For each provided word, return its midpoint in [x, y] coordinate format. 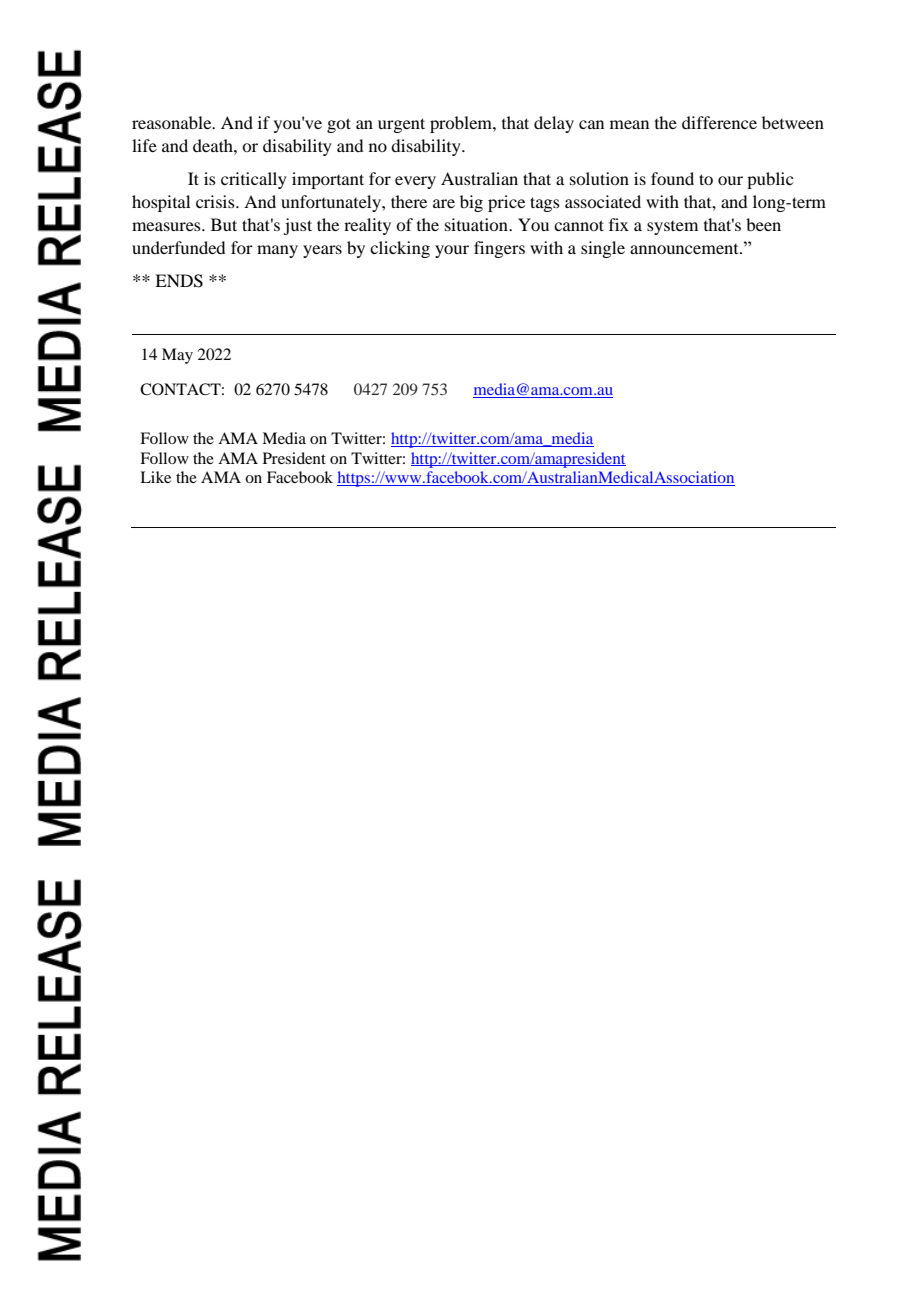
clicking [400, 249]
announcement [685, 249]
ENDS [179, 281]
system [672, 228]
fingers [499, 249]
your [452, 251]
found [672, 178]
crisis [216, 201]
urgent [401, 125]
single [603, 249]
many [277, 251]
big [471, 203]
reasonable [173, 122]
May [177, 356]
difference [719, 122]
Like [155, 477]
